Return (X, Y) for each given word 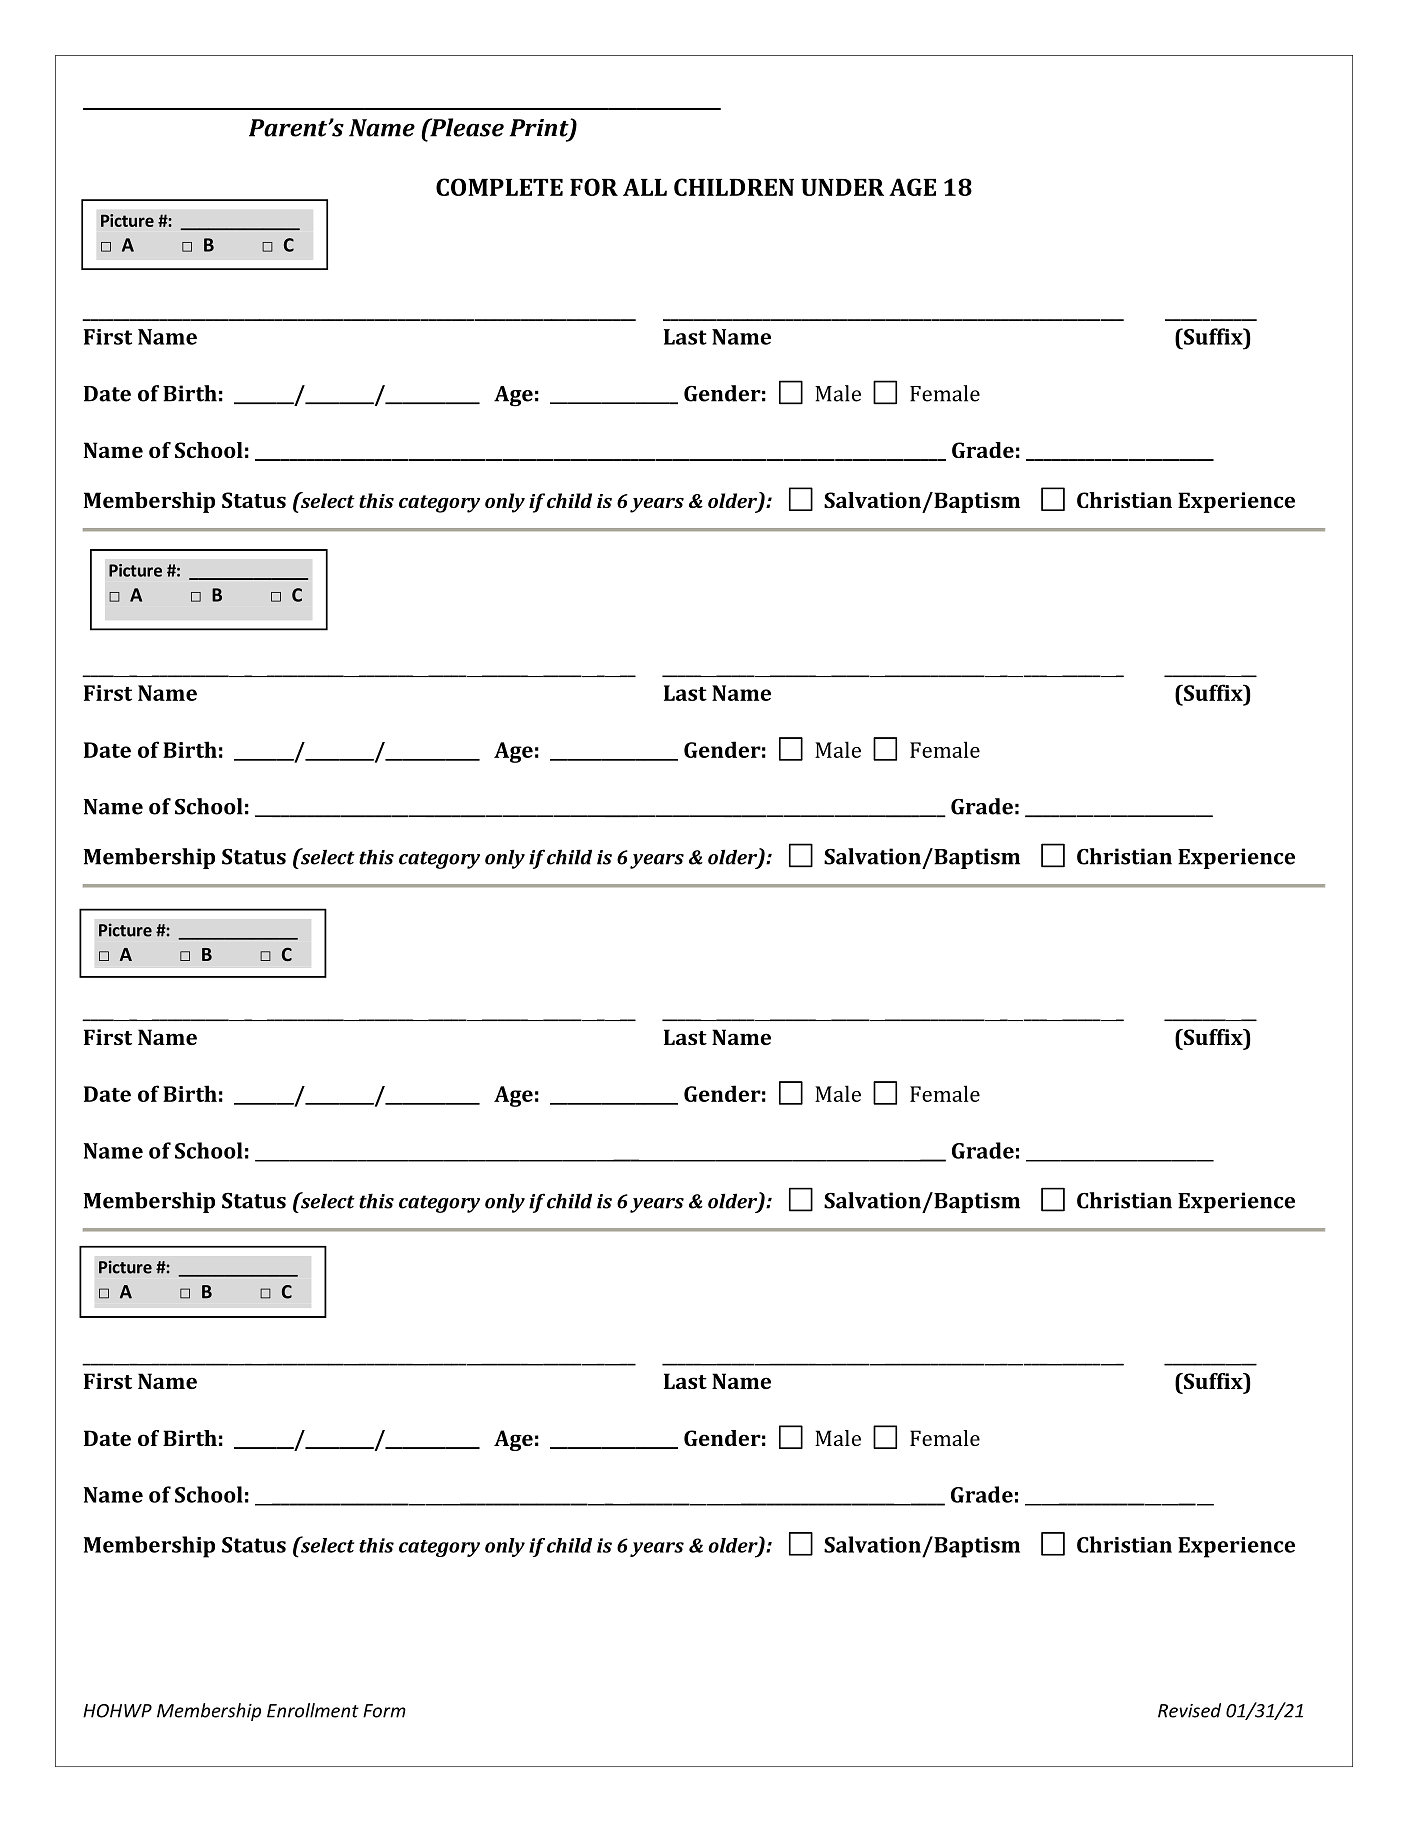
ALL (645, 187)
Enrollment (313, 1710)
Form (384, 1711)
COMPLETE (499, 187)
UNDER (842, 187)
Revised (1189, 1710)
